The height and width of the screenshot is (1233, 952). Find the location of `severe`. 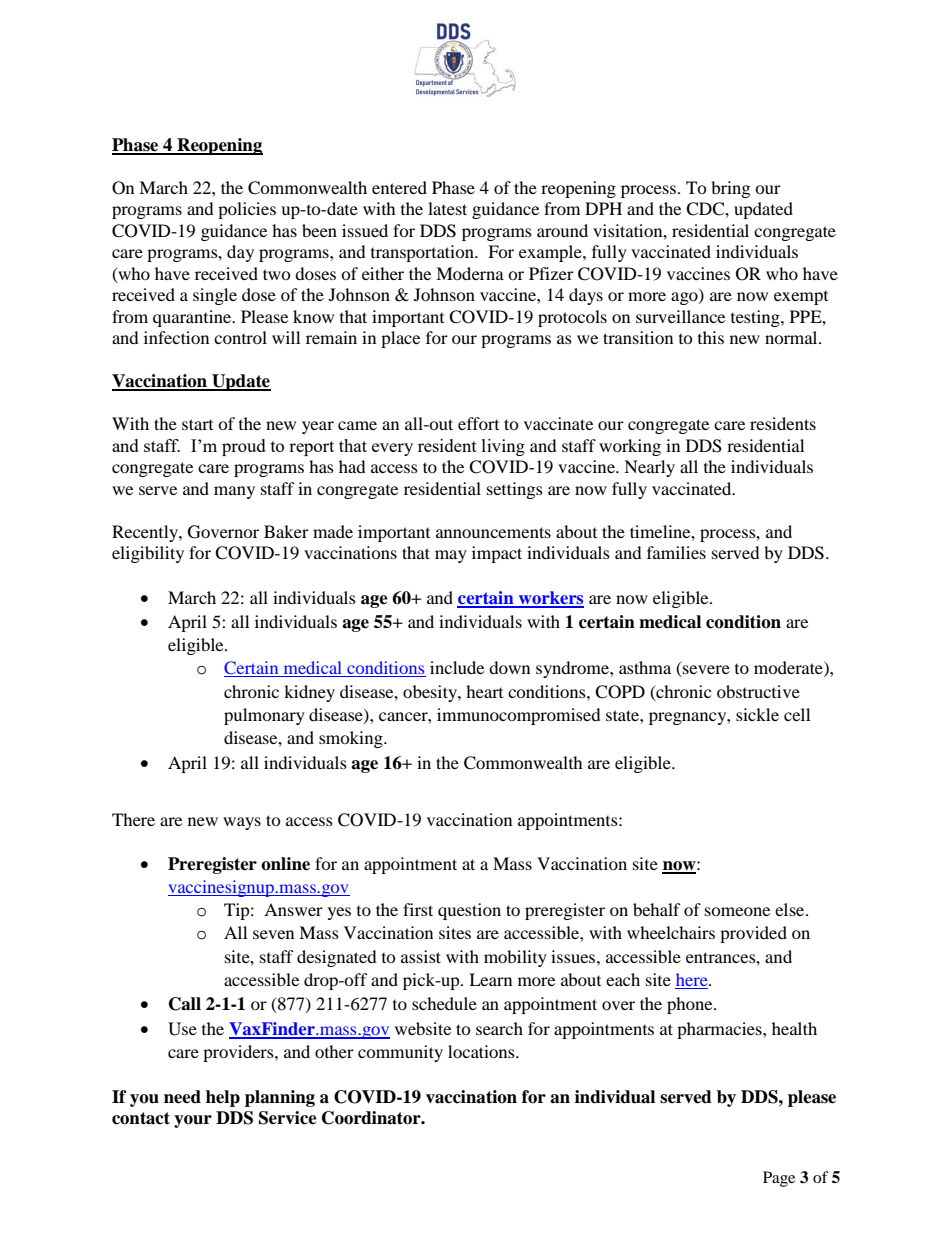

severe is located at coordinates (705, 671).
